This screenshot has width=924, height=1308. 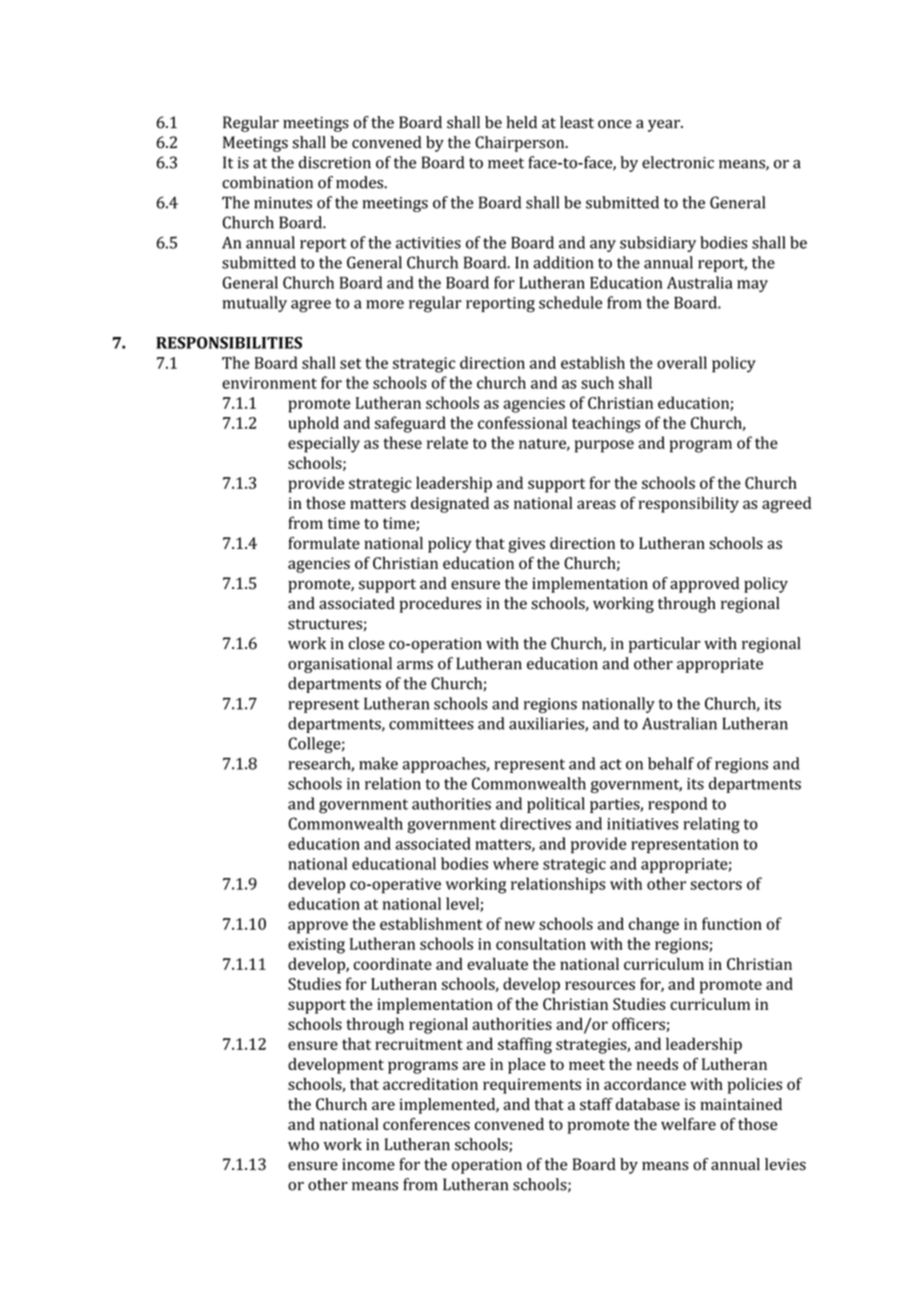 What do you see at coordinates (682, 362) in the screenshot?
I see `overall` at bounding box center [682, 362].
